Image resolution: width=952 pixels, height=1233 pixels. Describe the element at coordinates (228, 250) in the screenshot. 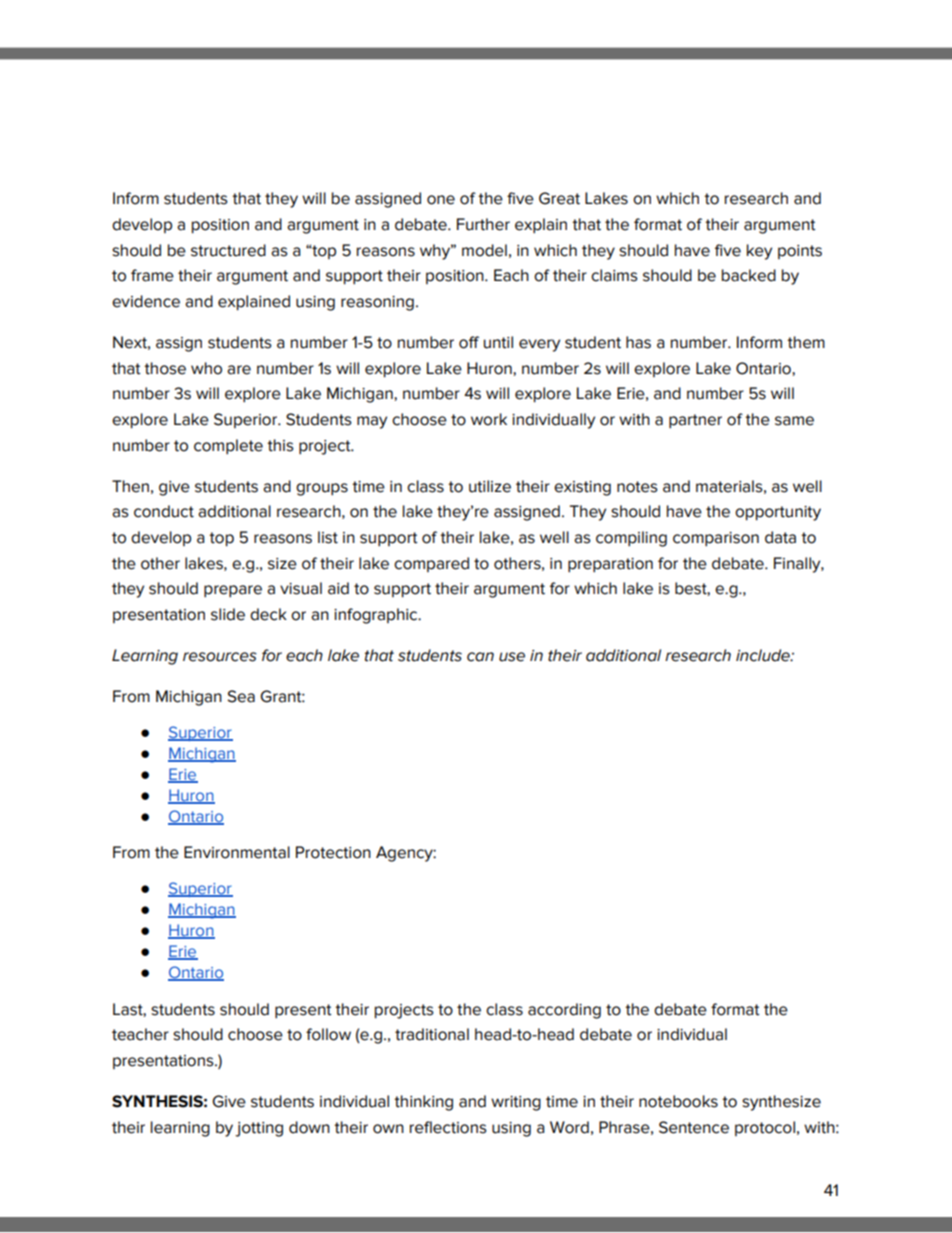

I see `structured` at that location.
